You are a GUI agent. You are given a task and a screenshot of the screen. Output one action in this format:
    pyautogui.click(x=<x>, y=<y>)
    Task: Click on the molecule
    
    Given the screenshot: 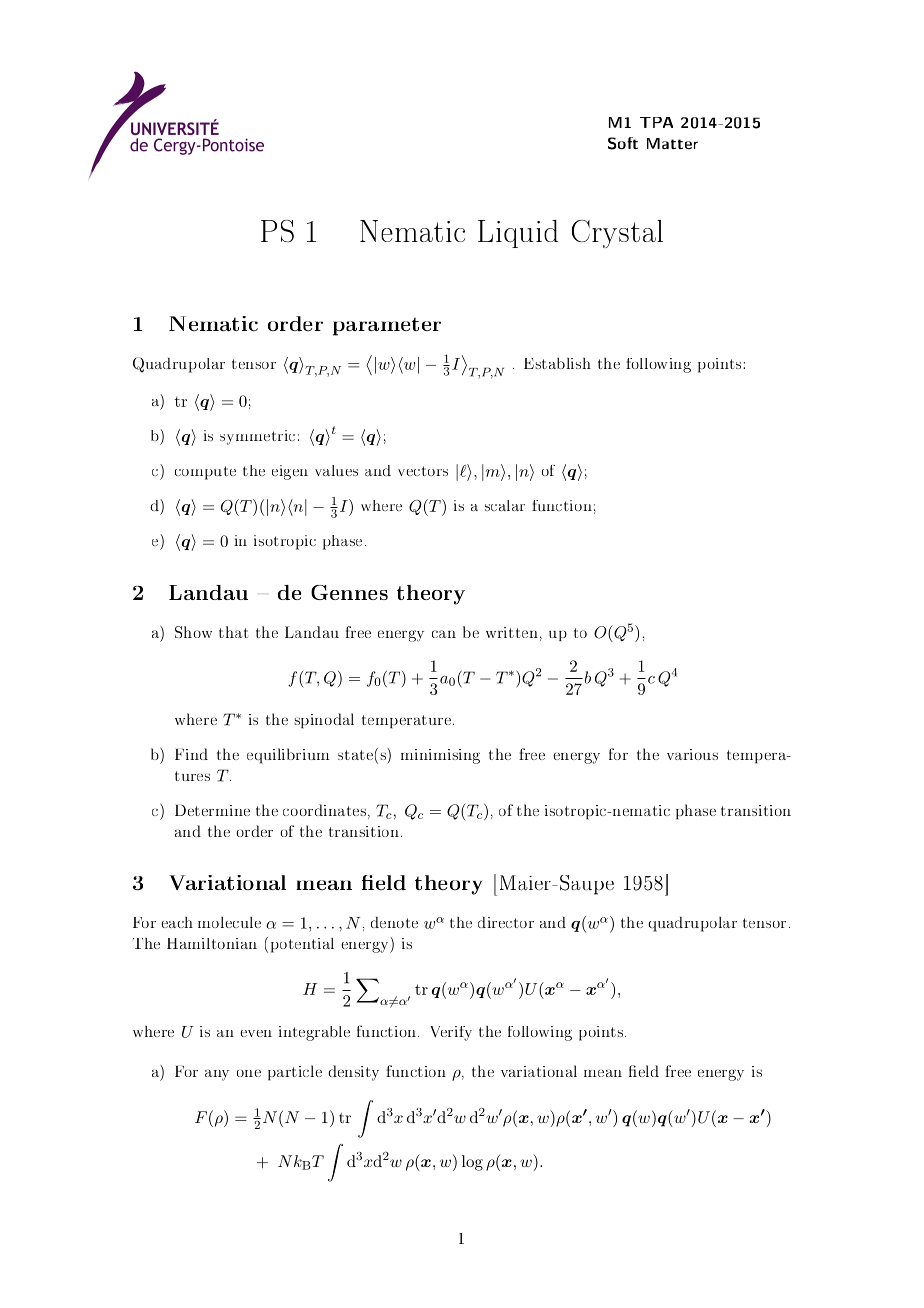 What is the action you would take?
    pyautogui.click(x=229, y=922)
